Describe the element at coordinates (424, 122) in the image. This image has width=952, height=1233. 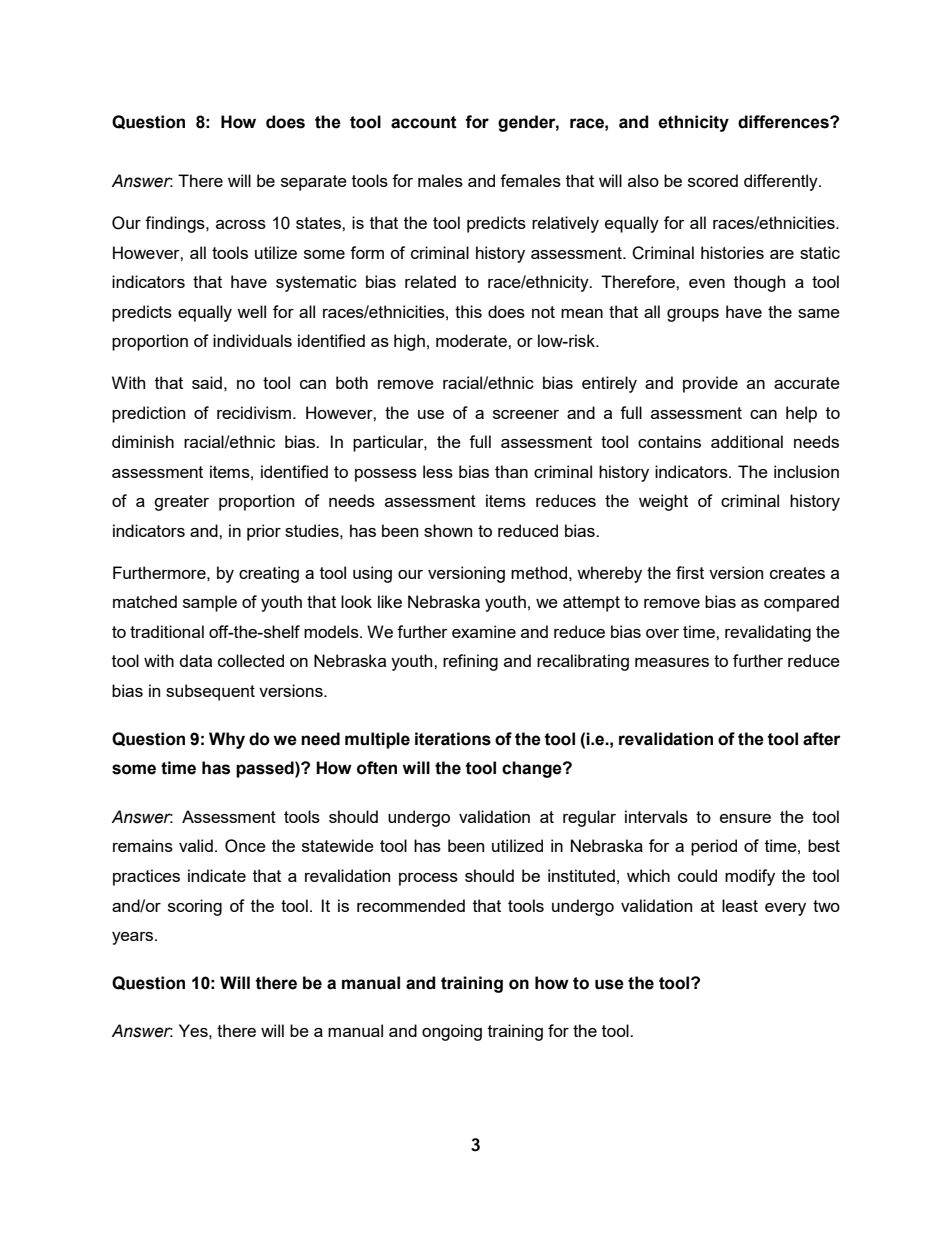
I see `account` at that location.
